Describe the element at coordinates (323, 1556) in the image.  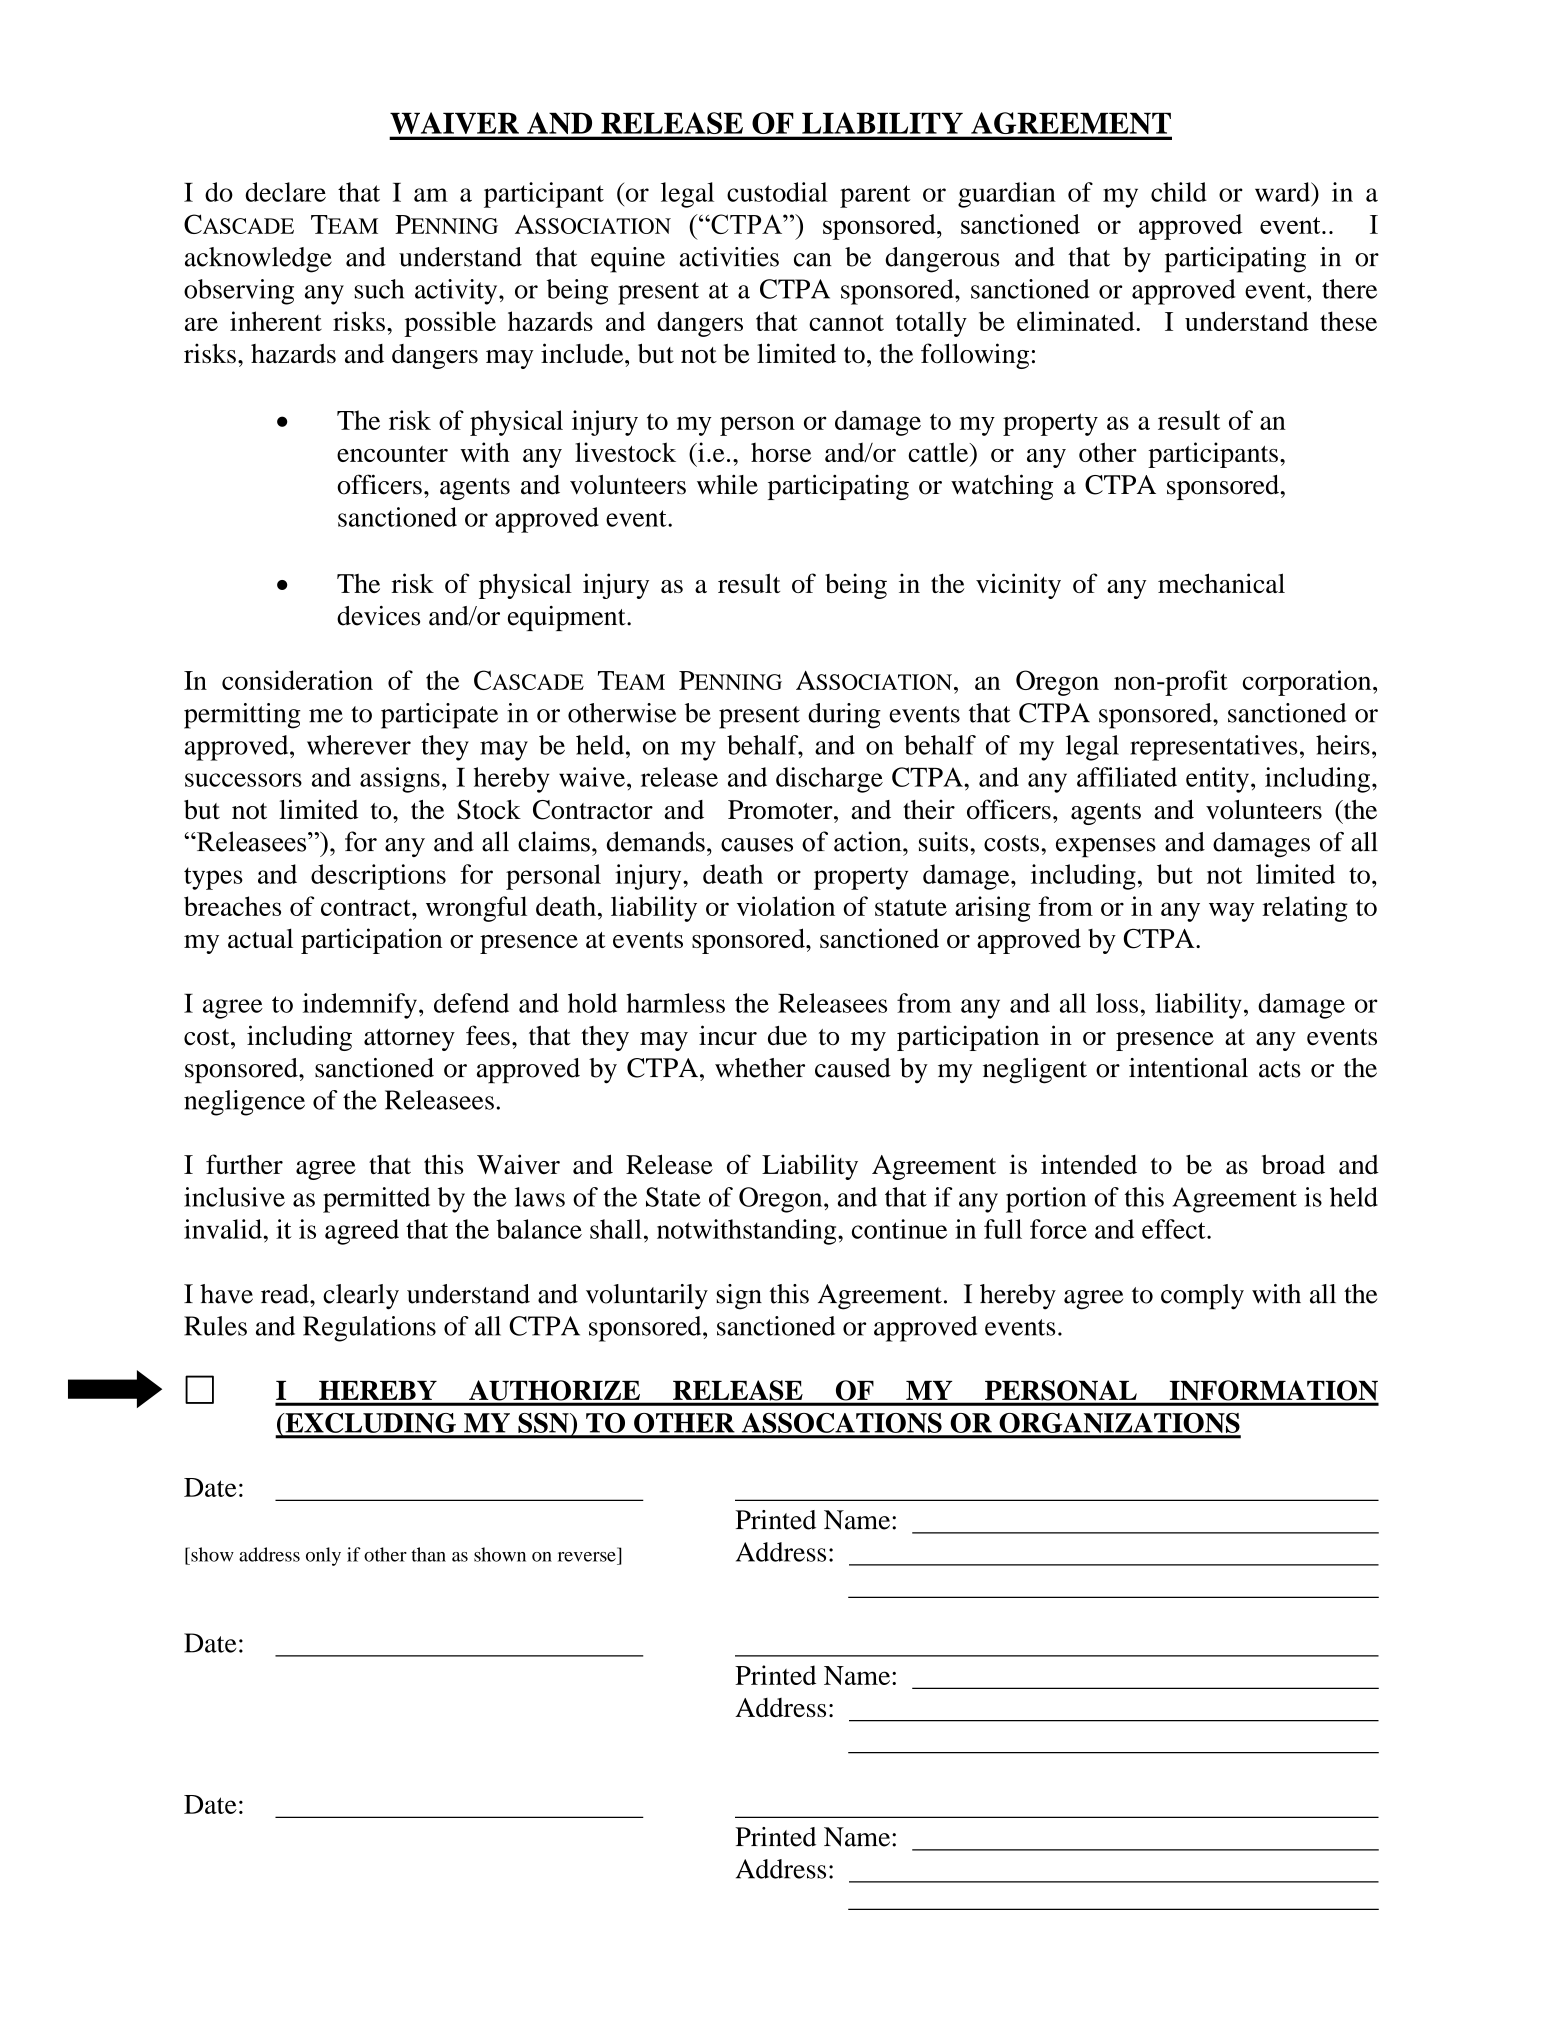
I see `only` at that location.
